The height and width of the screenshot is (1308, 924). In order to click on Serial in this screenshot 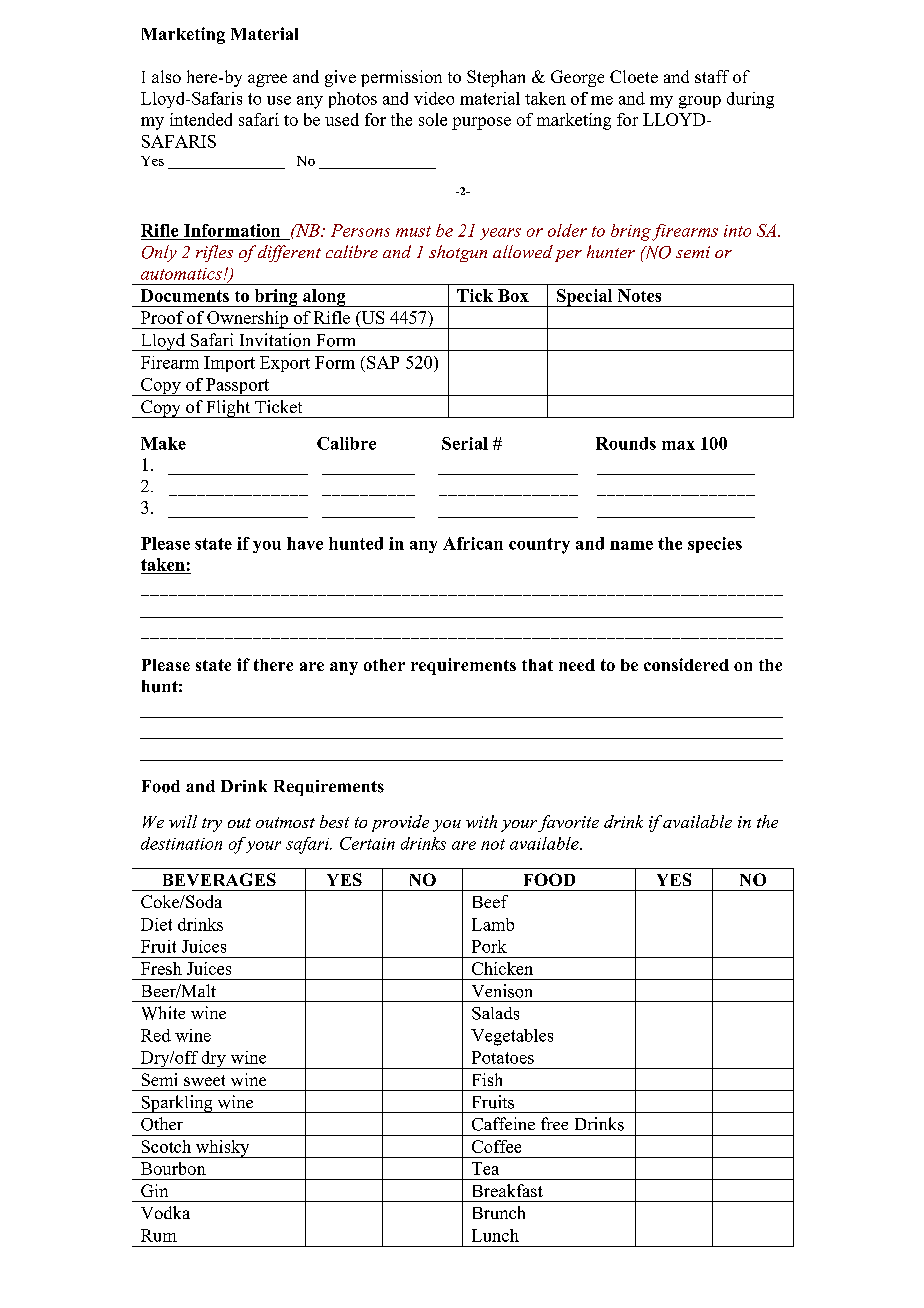, I will do `click(465, 443)`.
